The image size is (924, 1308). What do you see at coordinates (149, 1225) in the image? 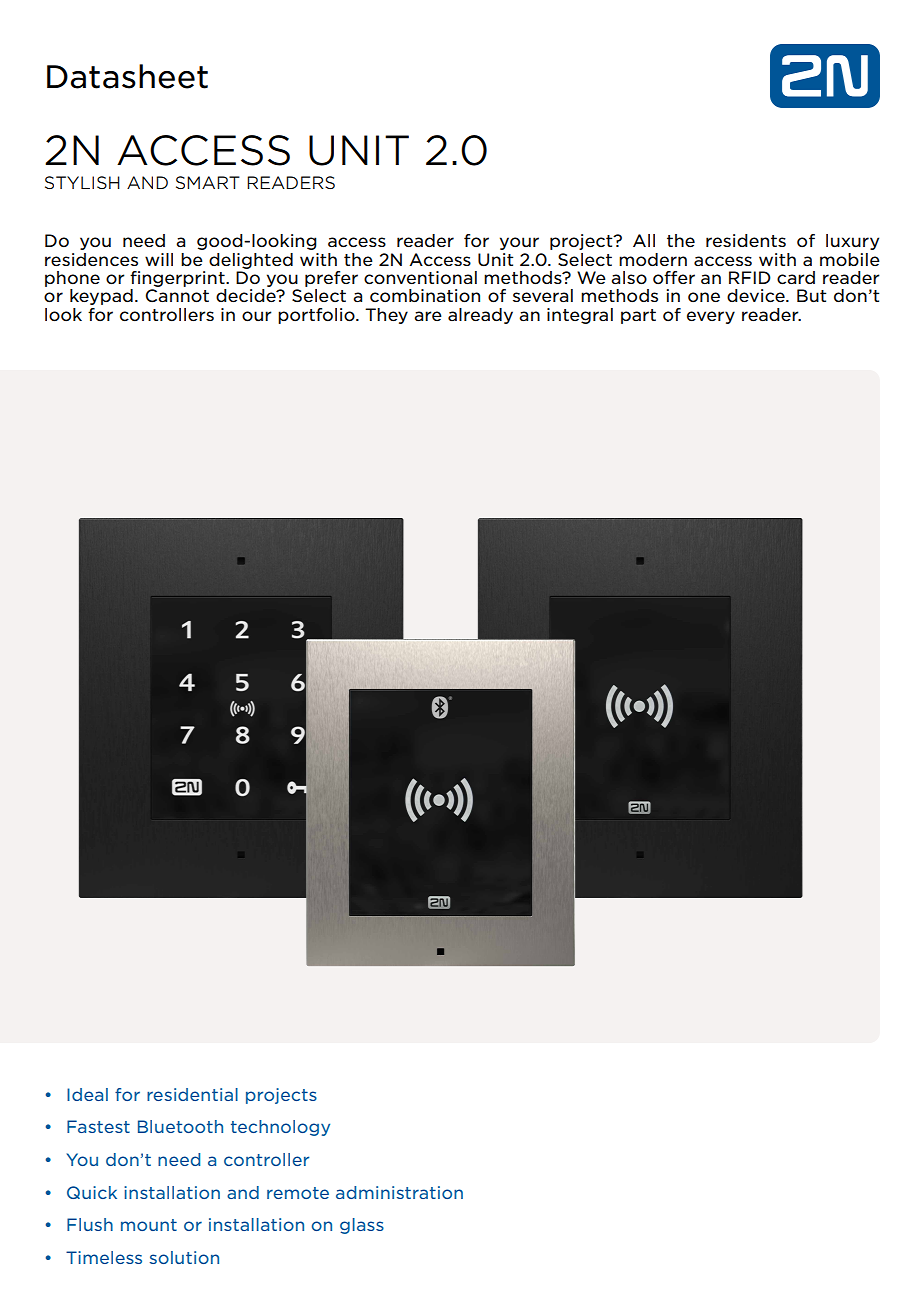
I see `mount` at bounding box center [149, 1225].
